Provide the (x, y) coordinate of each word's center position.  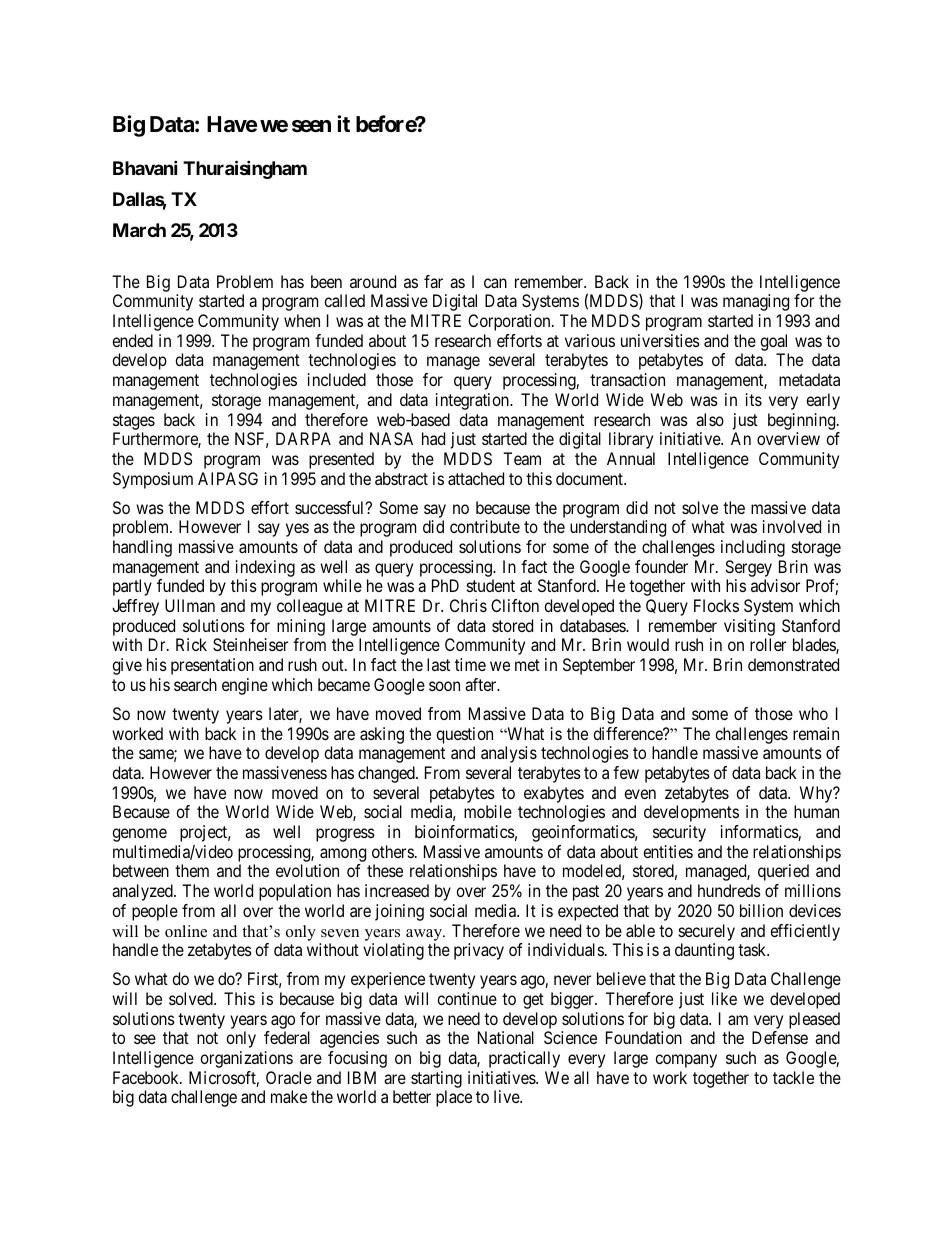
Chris (468, 605)
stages (134, 422)
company (686, 1061)
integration (473, 401)
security (679, 833)
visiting (749, 627)
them (192, 870)
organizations (246, 1059)
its (754, 399)
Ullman (190, 605)
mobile (488, 811)
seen (311, 126)
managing (756, 302)
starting (436, 1079)
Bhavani (145, 167)
